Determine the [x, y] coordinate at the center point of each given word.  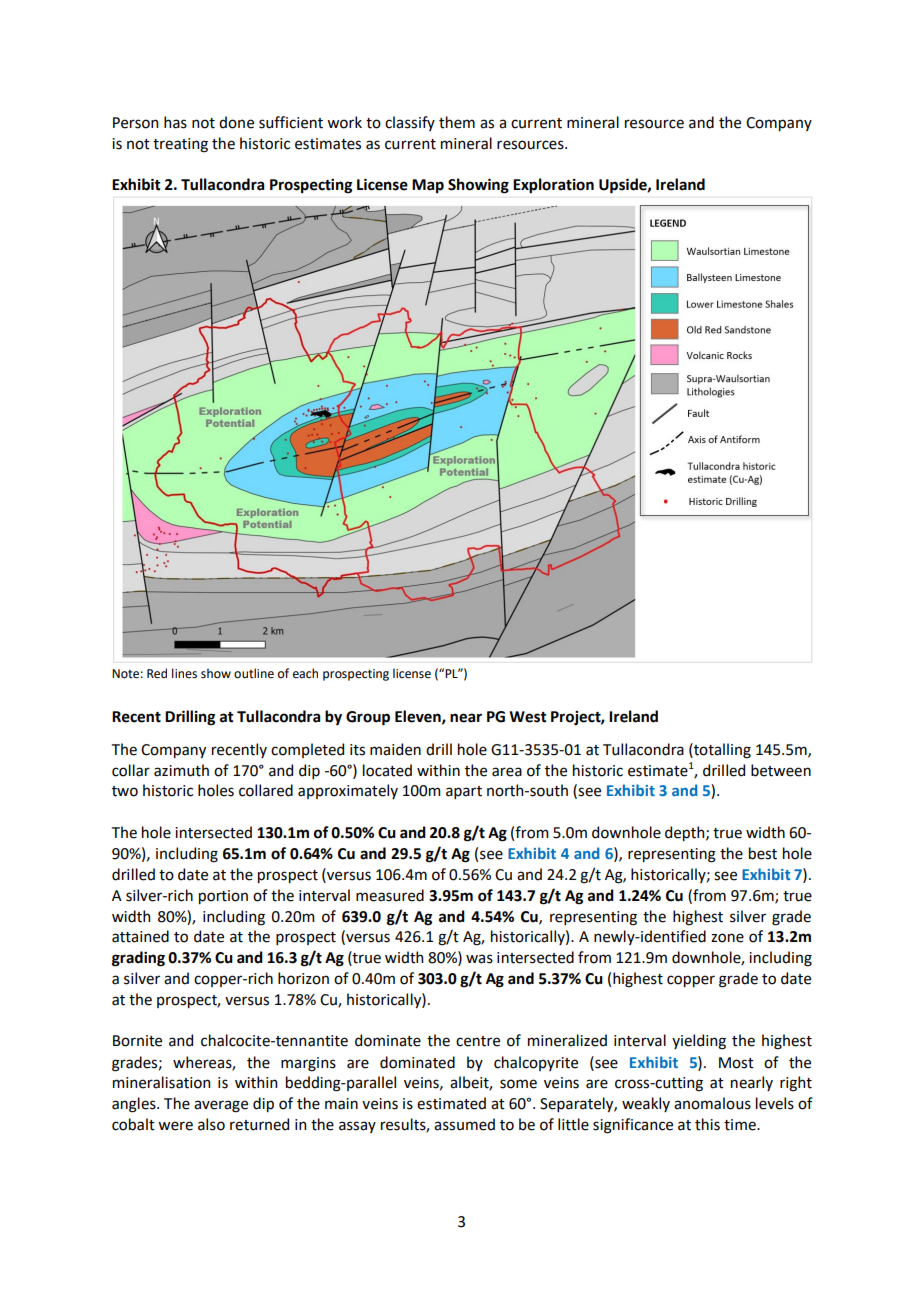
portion [223, 897]
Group [368, 718]
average [221, 1106]
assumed [464, 1124]
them [457, 122]
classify [410, 123]
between [781, 770]
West [528, 717]
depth [686, 833]
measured [390, 895]
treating [180, 145]
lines [184, 673]
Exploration [553, 185]
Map [428, 186]
